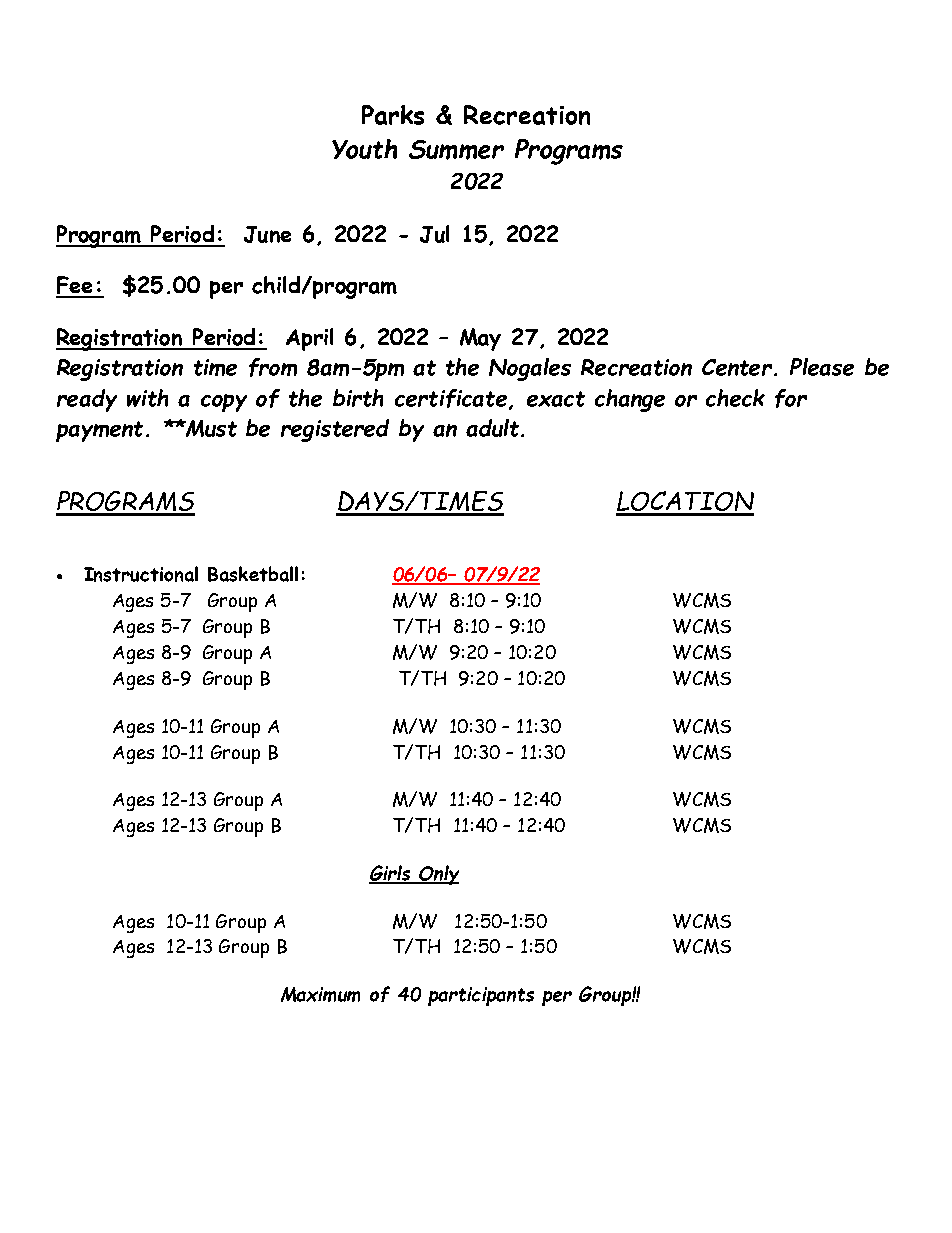 The height and width of the document is (1233, 952). What do you see at coordinates (438, 875) in the document?
I see `Only` at bounding box center [438, 875].
